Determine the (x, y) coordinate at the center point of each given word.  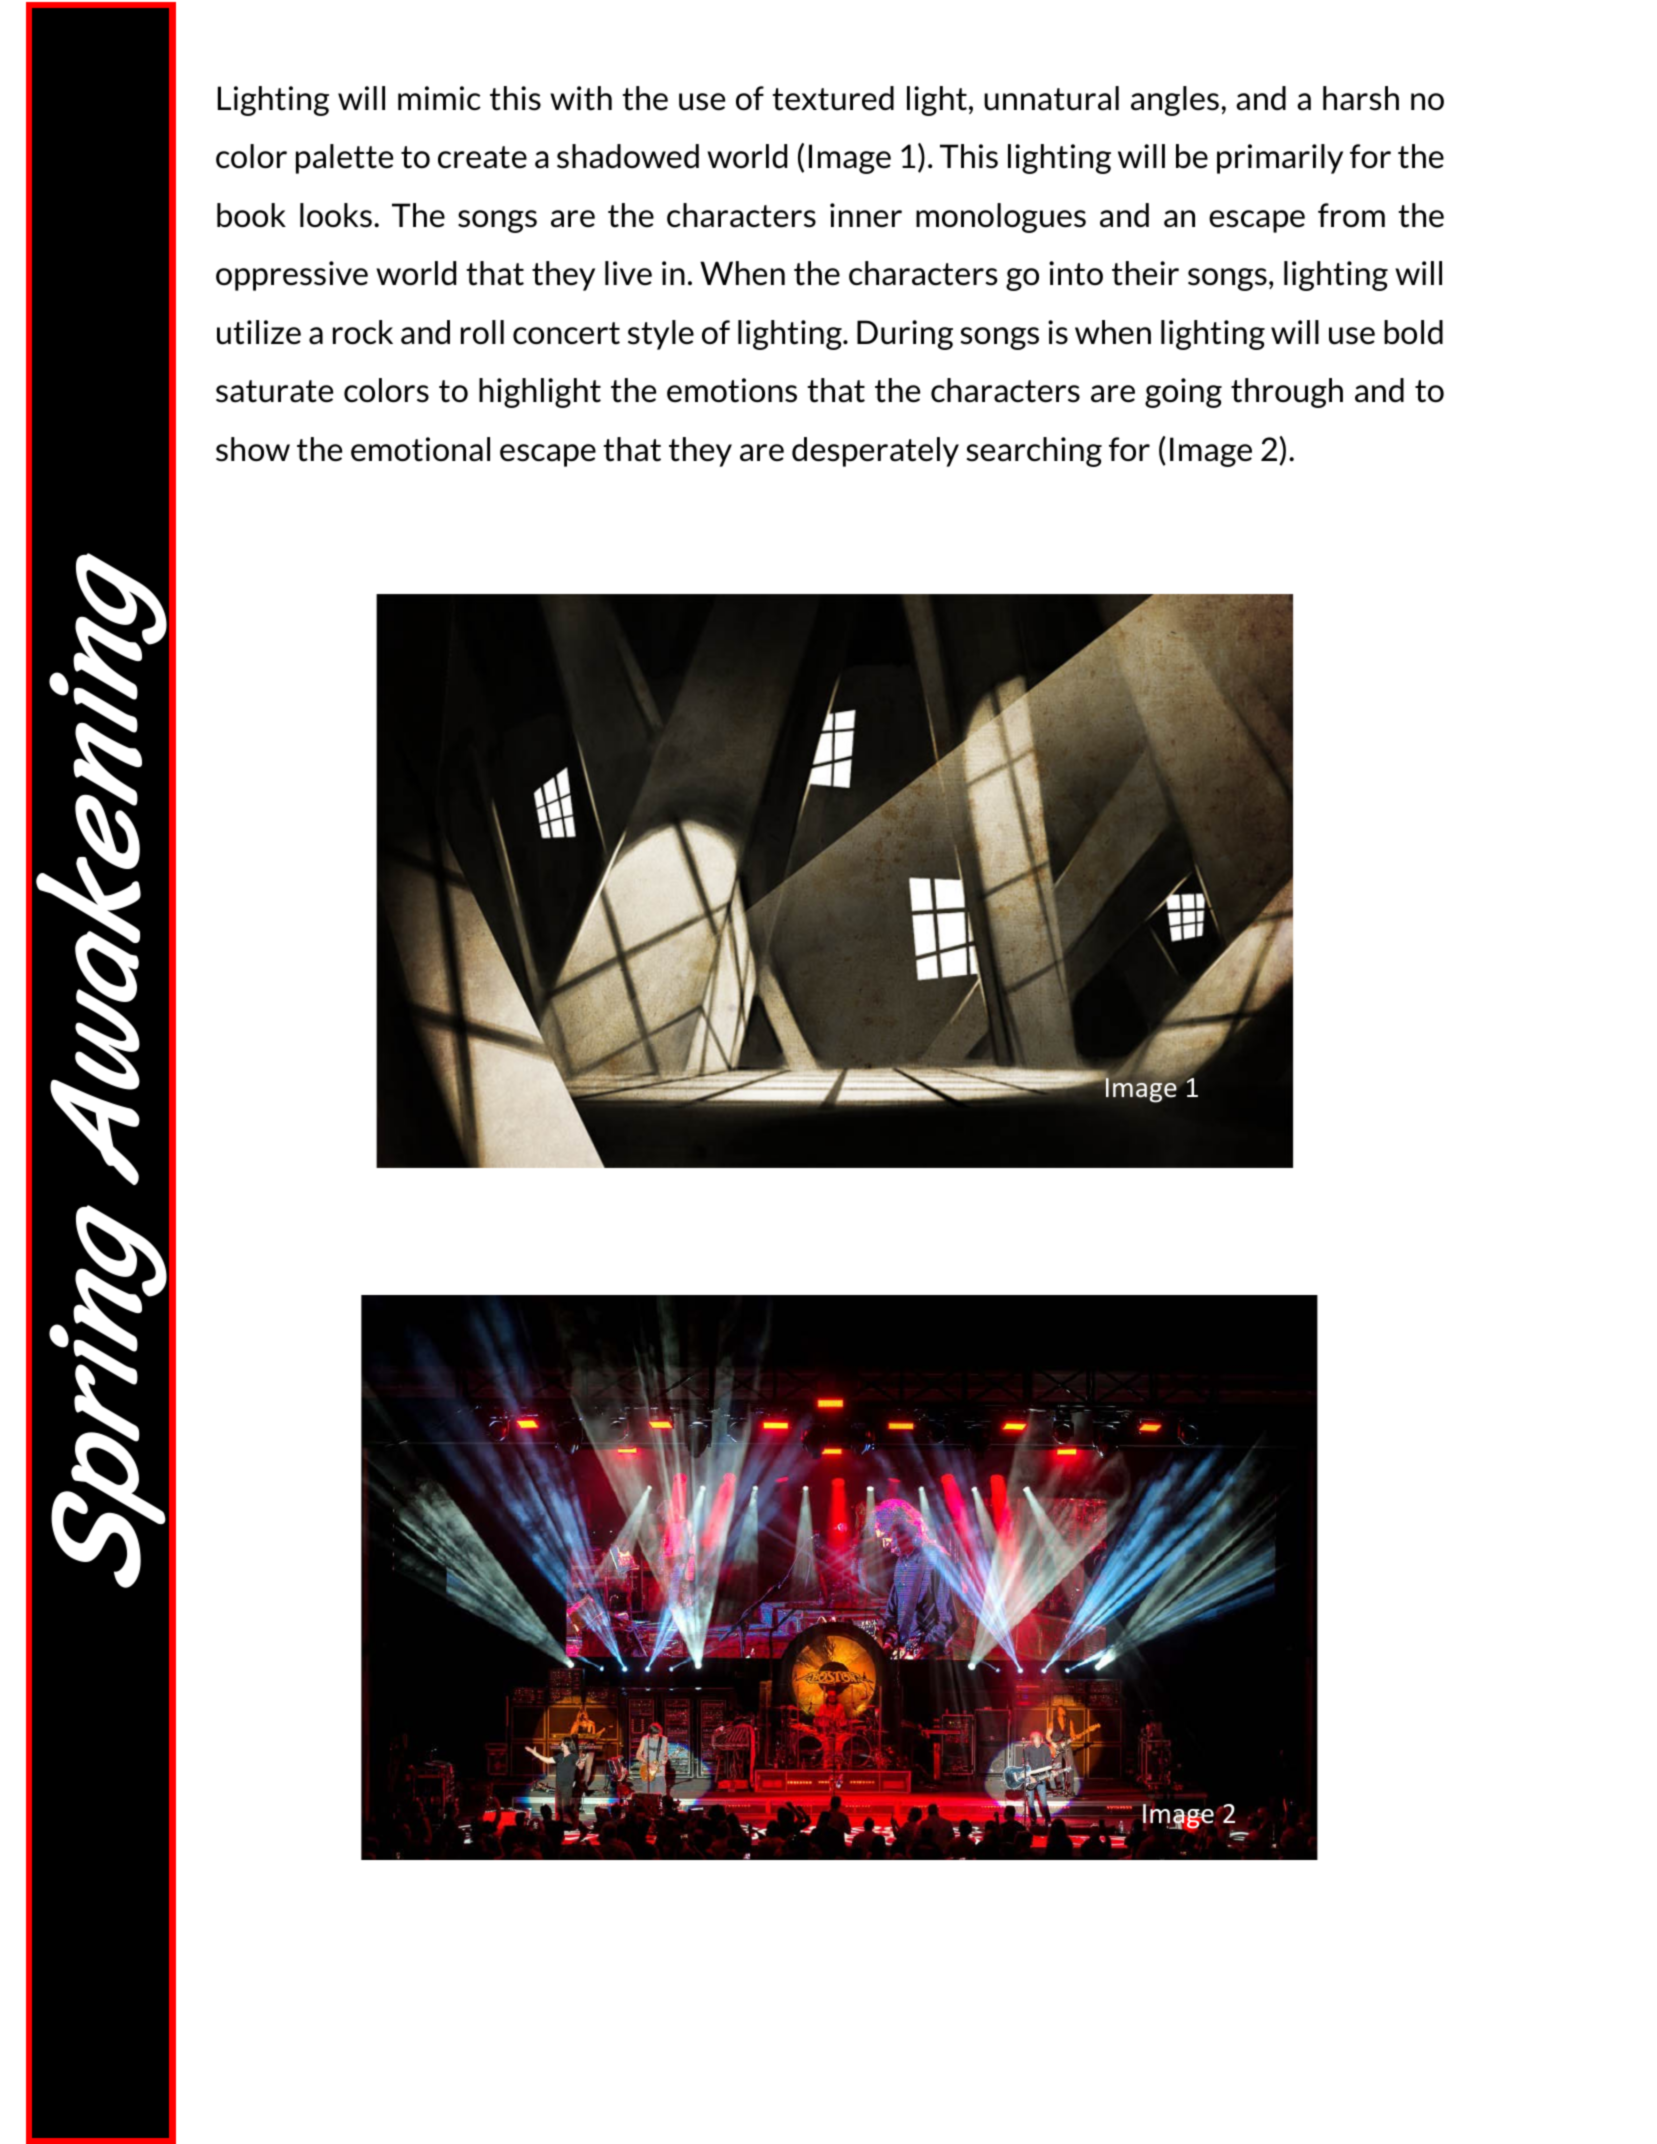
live (628, 273)
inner (866, 215)
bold (1413, 332)
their (1145, 273)
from (1351, 215)
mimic (439, 98)
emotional (420, 449)
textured (833, 98)
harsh (1361, 98)
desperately (875, 452)
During (905, 335)
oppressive (292, 276)
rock (363, 332)
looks (336, 215)
